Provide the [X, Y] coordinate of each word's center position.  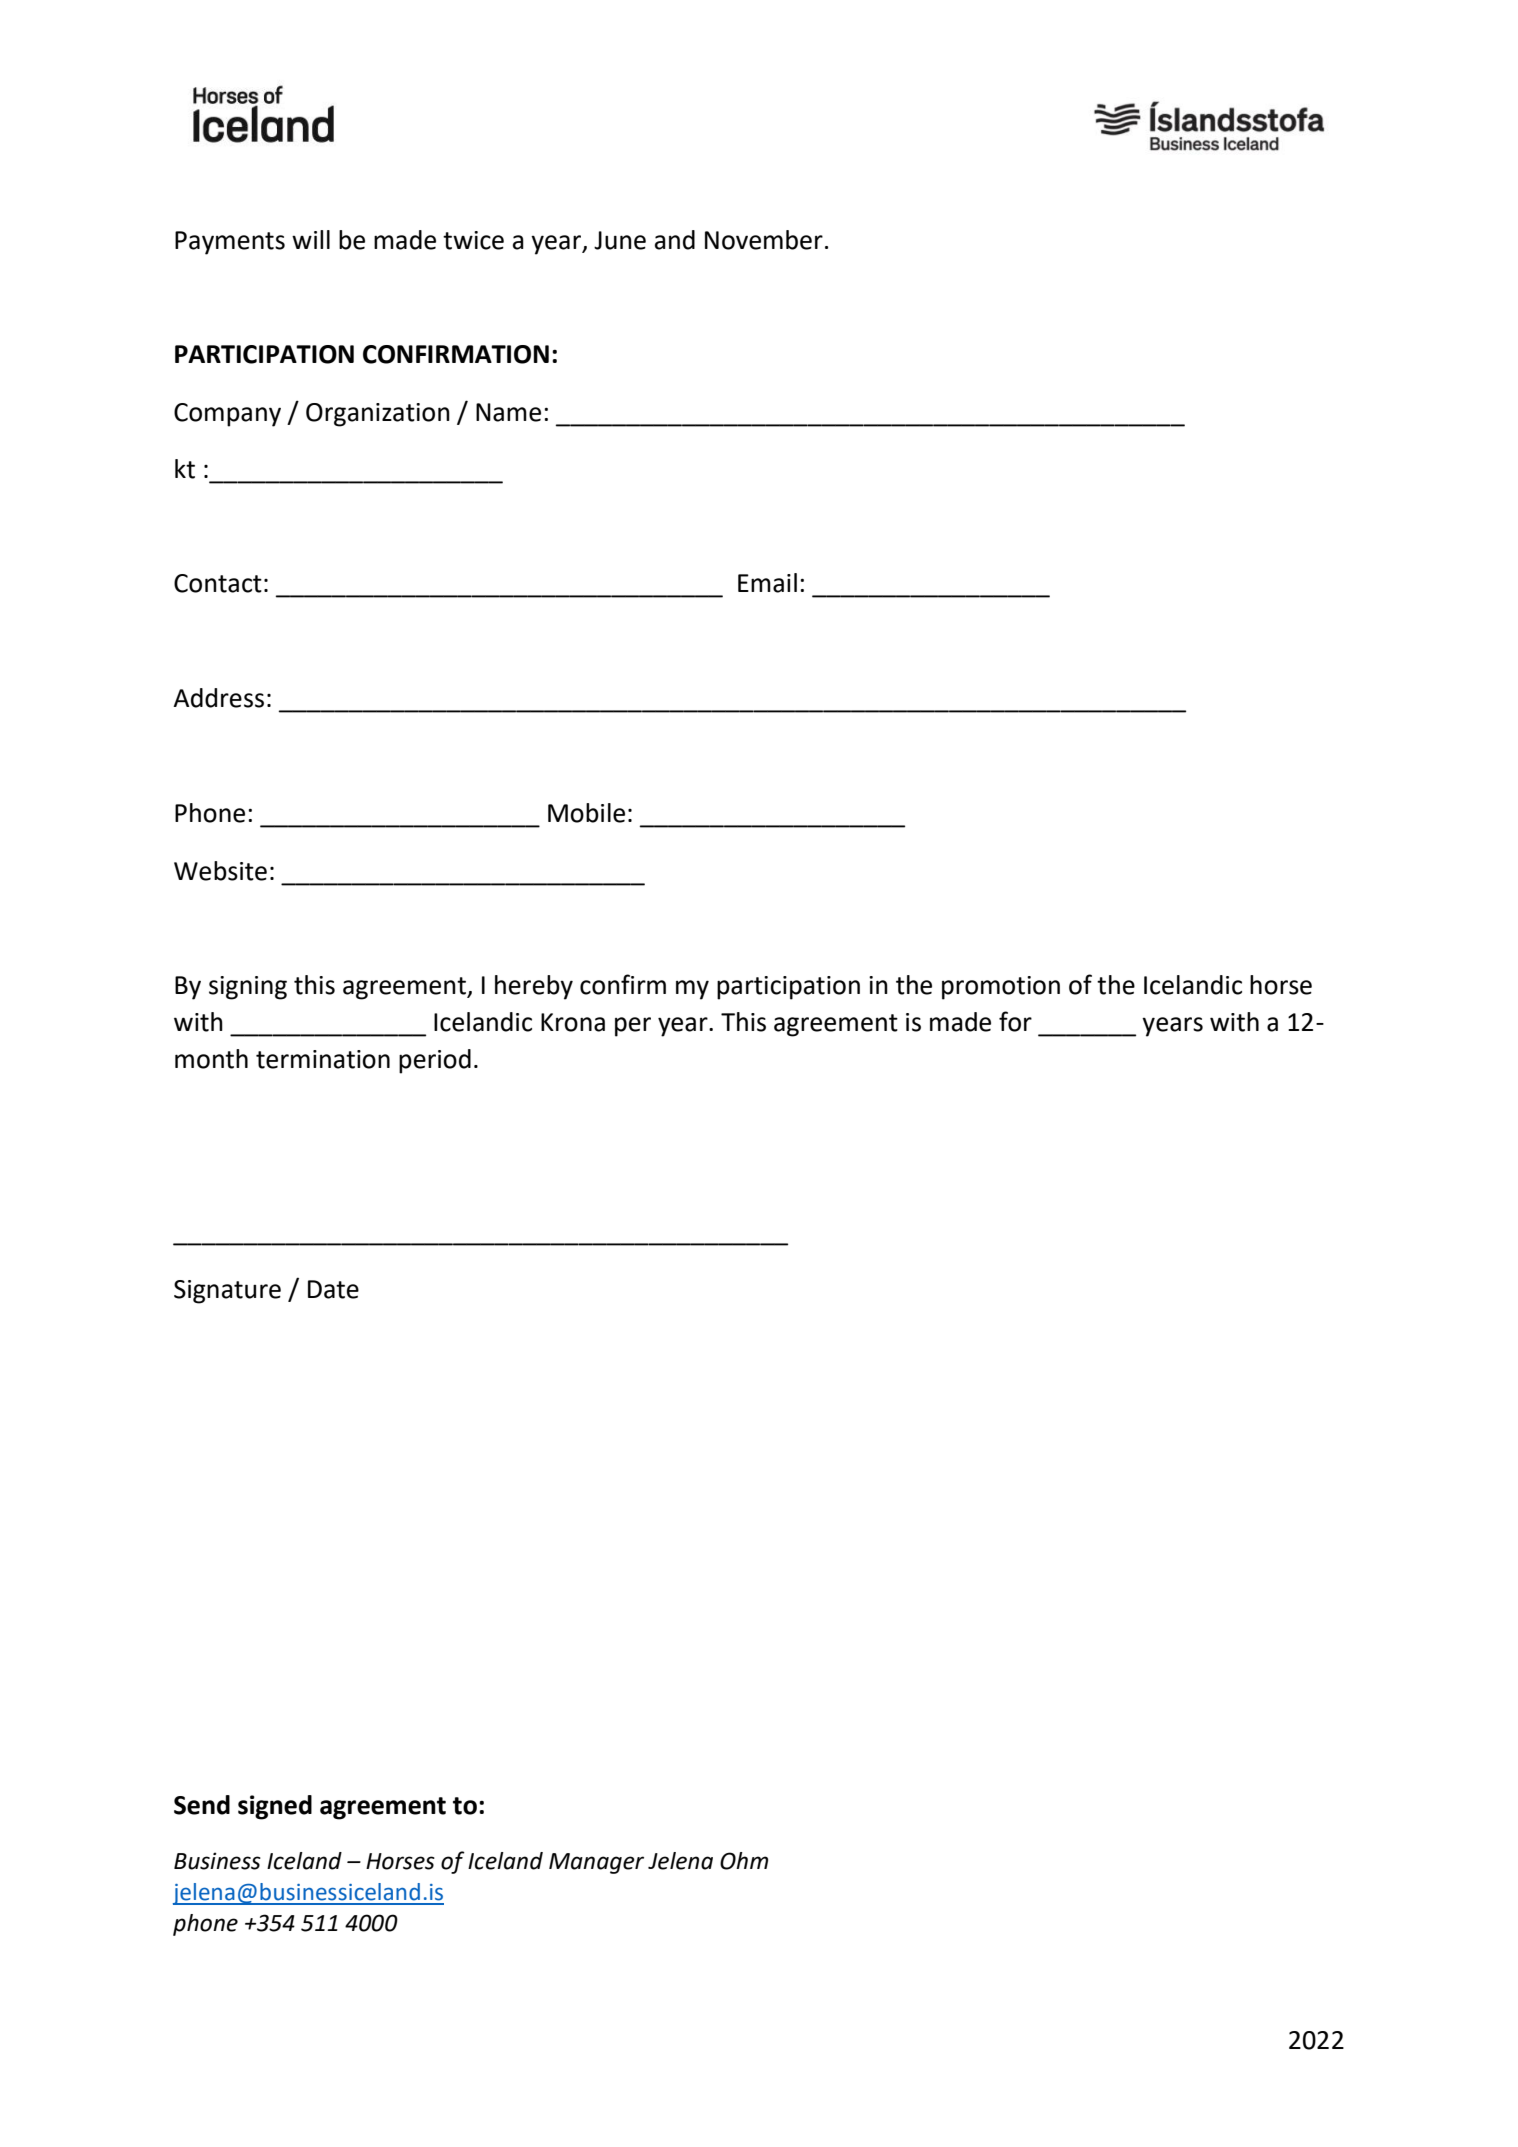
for [1015, 1021]
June [620, 240]
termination [323, 1059]
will [311, 239]
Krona [573, 1022]
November [764, 240]
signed [275, 1807]
